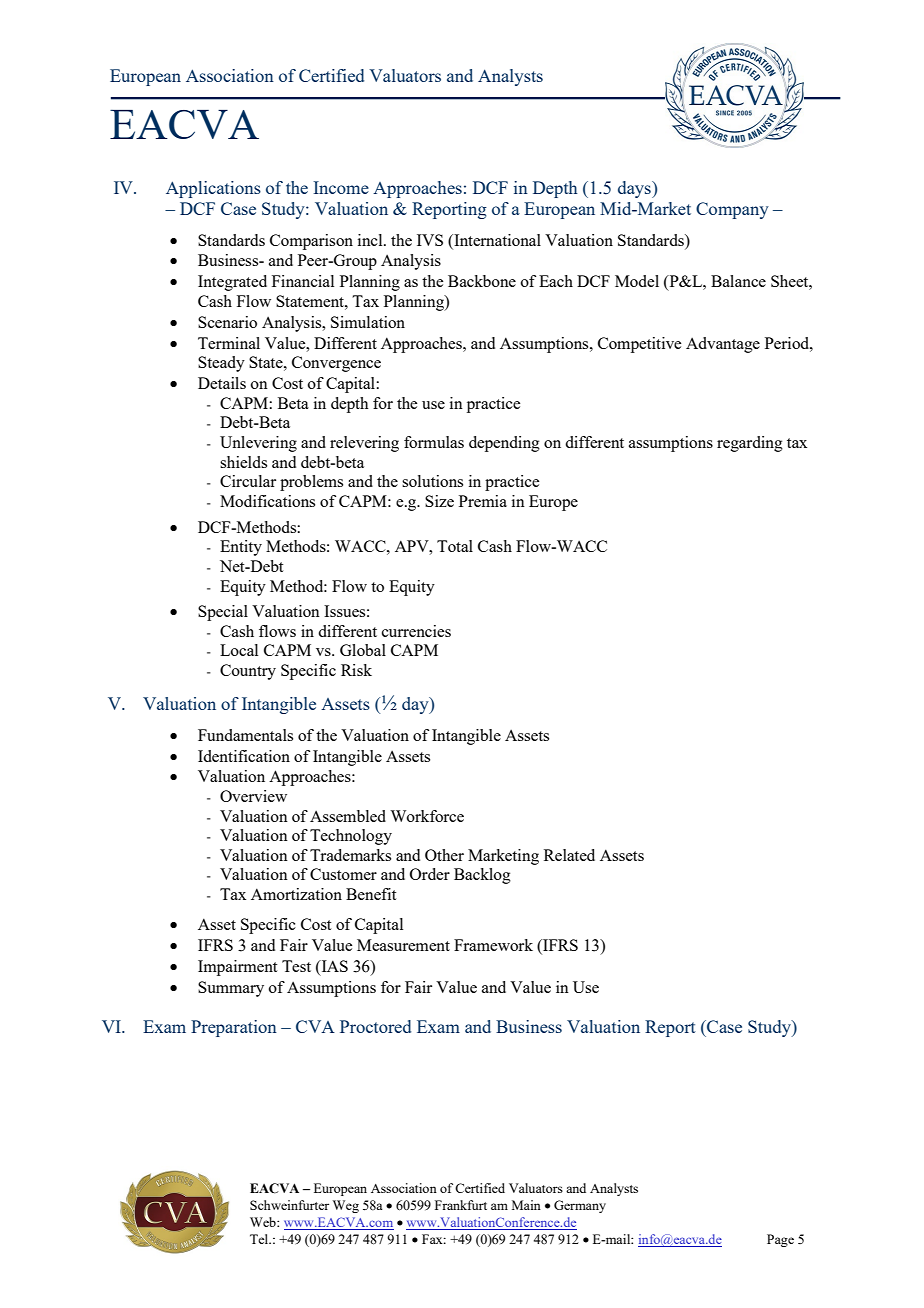  I want to click on Related, so click(569, 855).
